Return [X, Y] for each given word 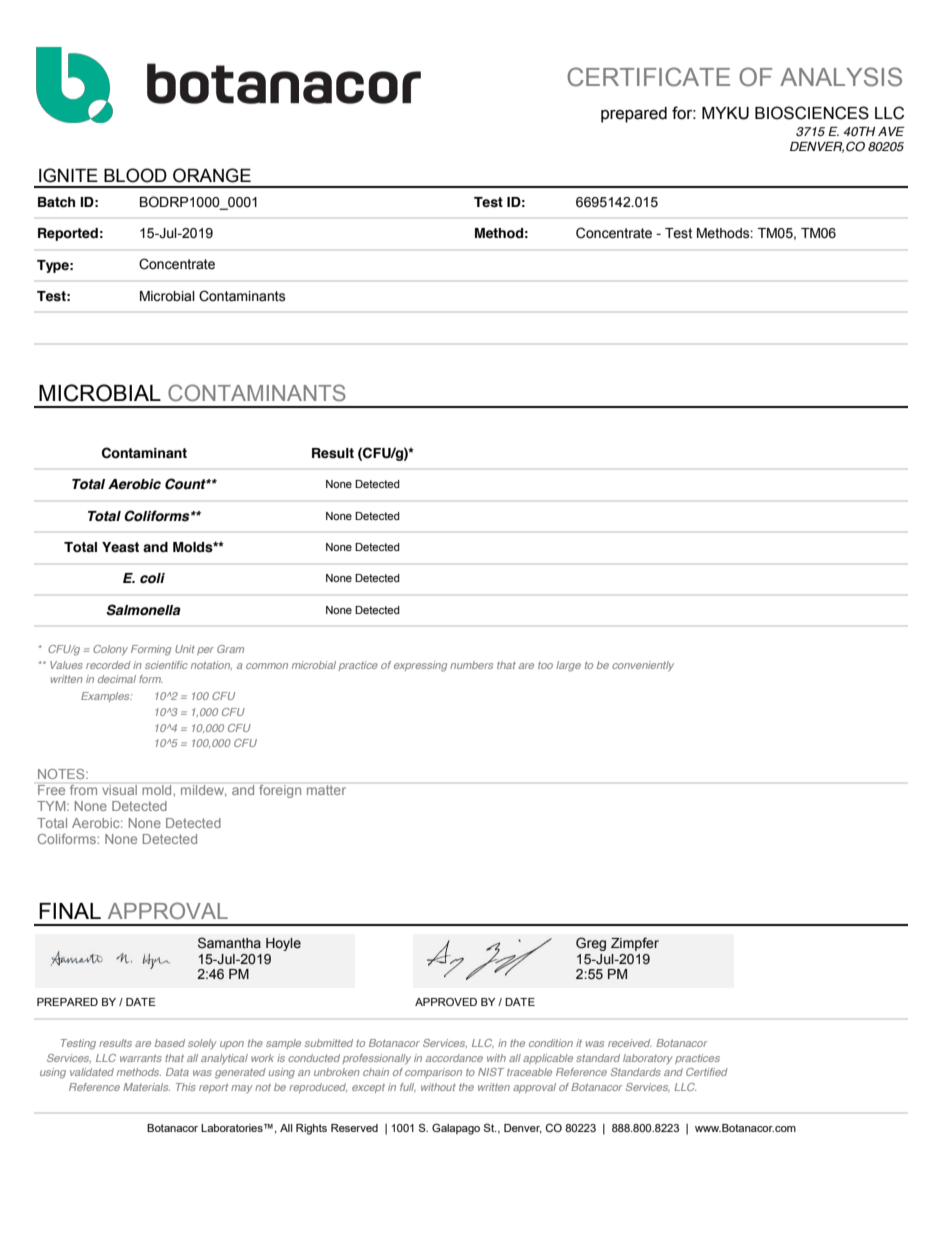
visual [119, 790]
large [568, 666]
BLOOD [135, 175]
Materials [146, 1087]
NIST [491, 1072]
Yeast [120, 547]
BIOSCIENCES [812, 113]
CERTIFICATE [648, 77]
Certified [707, 1072]
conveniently [643, 666]
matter [326, 790]
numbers [471, 665]
